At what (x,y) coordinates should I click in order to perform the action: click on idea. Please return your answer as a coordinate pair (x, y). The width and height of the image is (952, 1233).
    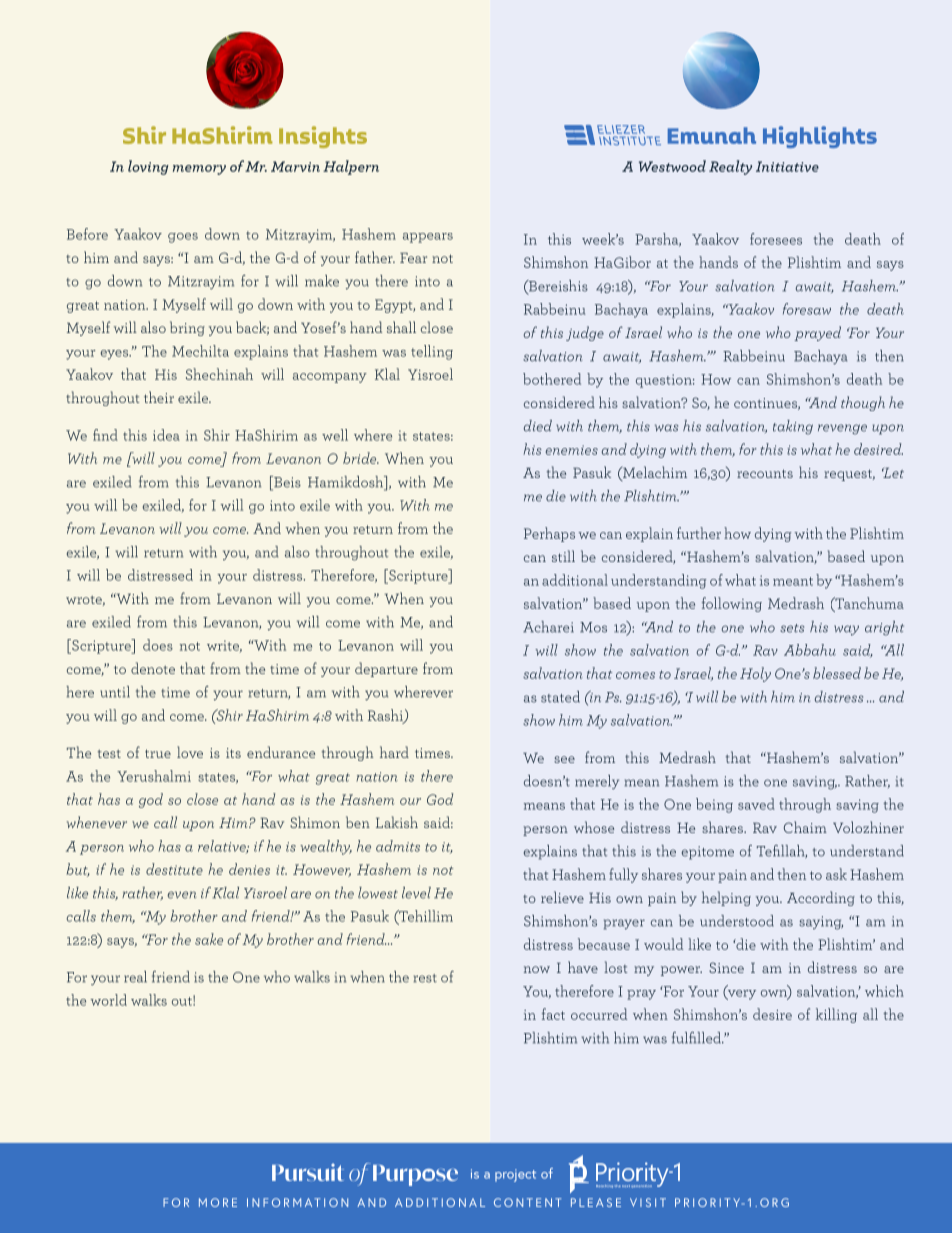
    Looking at the image, I should click on (166, 435).
